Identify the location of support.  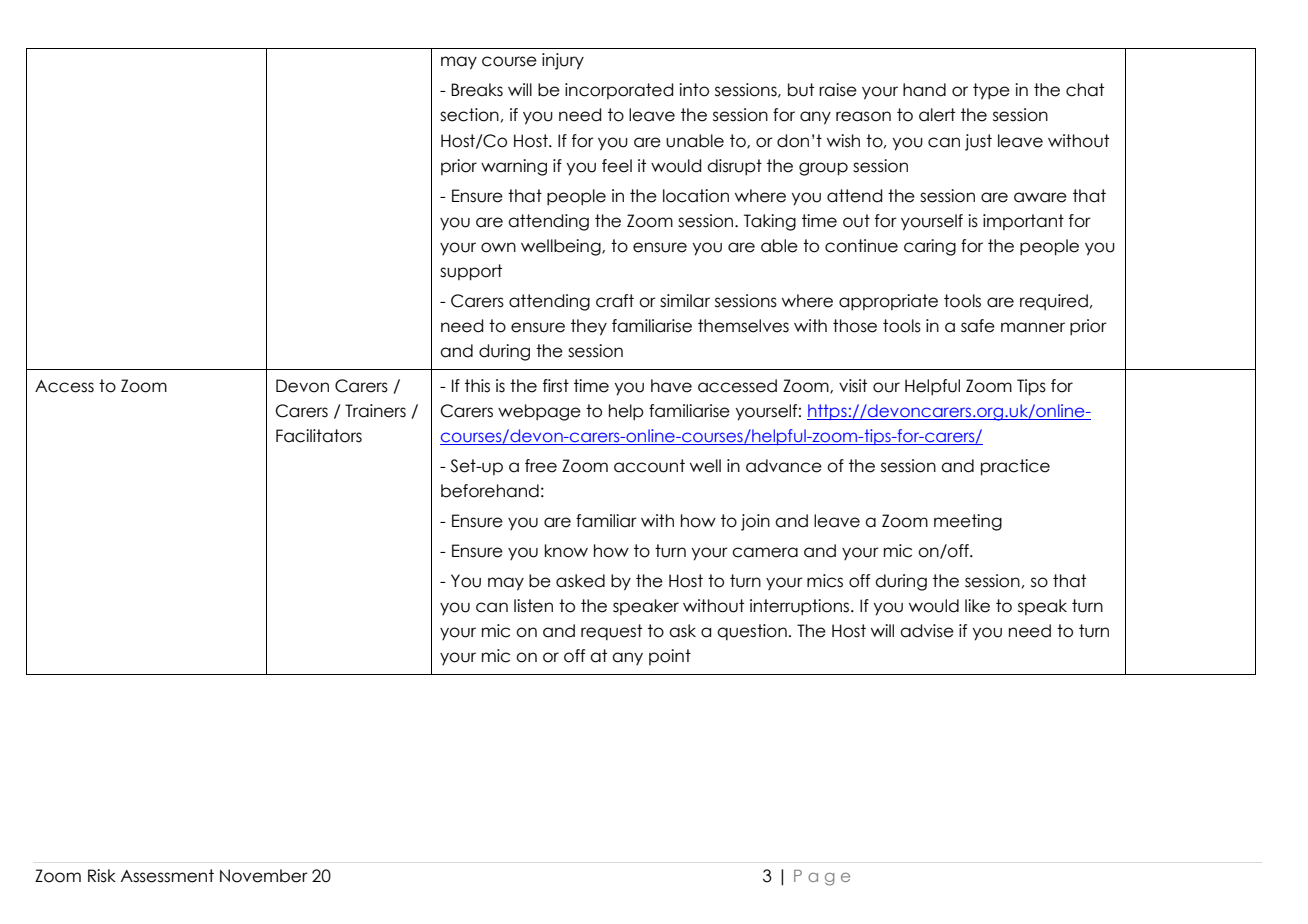
(471, 272).
